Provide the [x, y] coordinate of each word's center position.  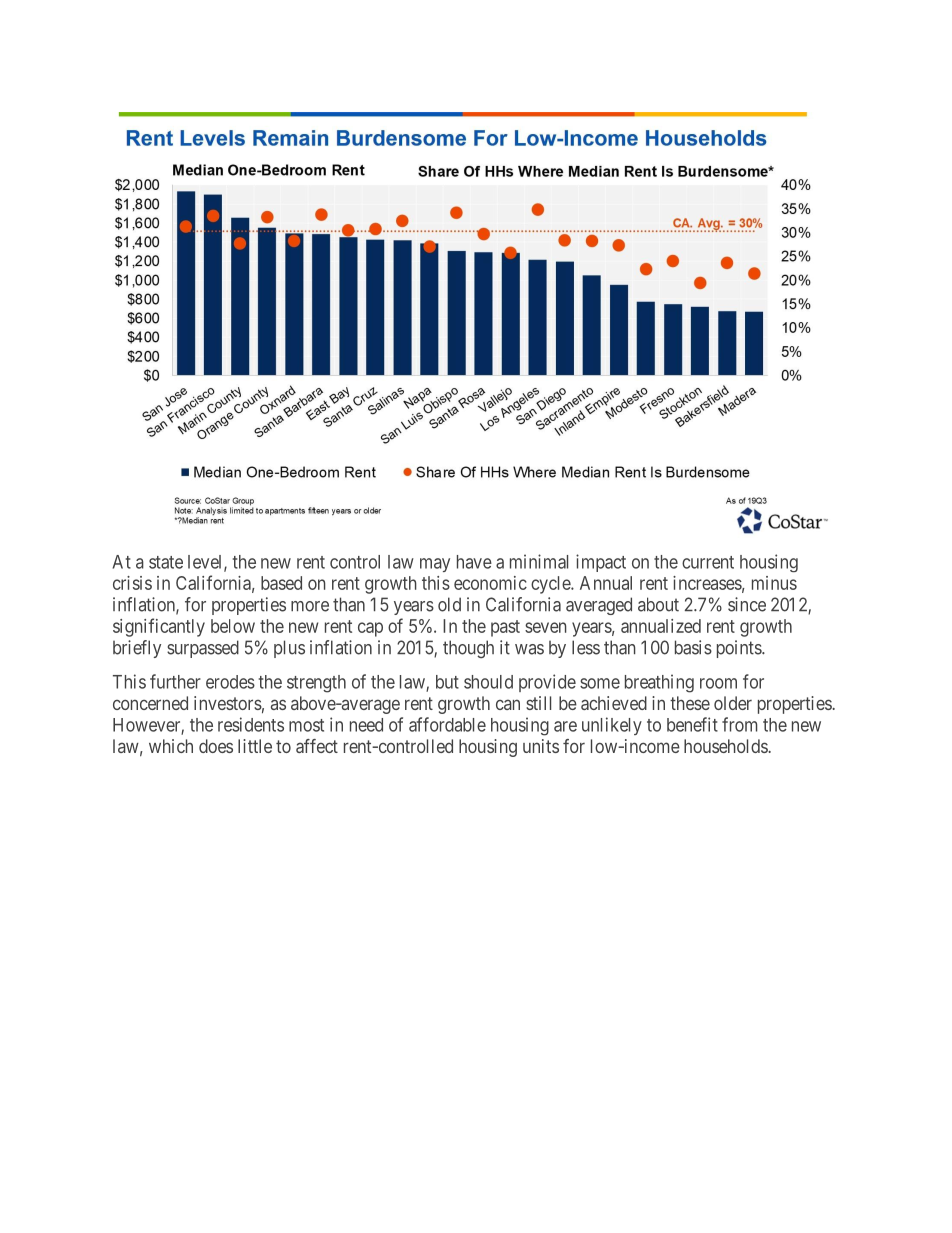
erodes [230, 682]
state [166, 562]
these [690, 703]
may [435, 565]
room [718, 683]
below [233, 626]
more [310, 606]
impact [601, 563]
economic [490, 583]
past [505, 628]
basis [693, 647]
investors [228, 703]
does [216, 746]
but [447, 682]
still [538, 703]
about [658, 604]
